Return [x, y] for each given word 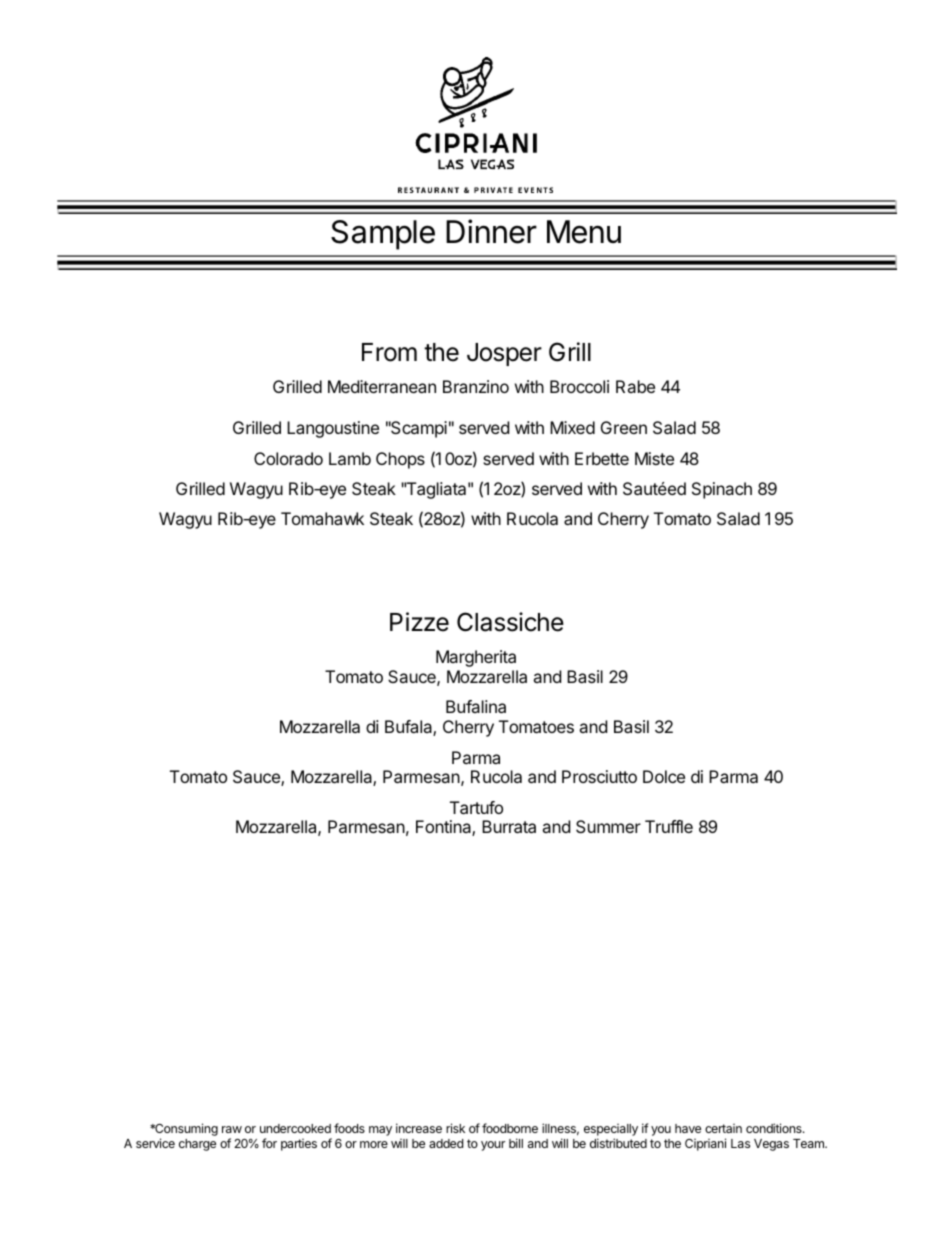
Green [624, 427]
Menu [584, 232]
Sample [383, 235]
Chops [400, 460]
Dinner [491, 231]
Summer [608, 826]
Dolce [664, 776]
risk [455, 1128]
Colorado [288, 458]
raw [232, 1129]
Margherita [476, 658]
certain [723, 1128]
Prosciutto [599, 776]
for [269, 1143]
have [688, 1128]
